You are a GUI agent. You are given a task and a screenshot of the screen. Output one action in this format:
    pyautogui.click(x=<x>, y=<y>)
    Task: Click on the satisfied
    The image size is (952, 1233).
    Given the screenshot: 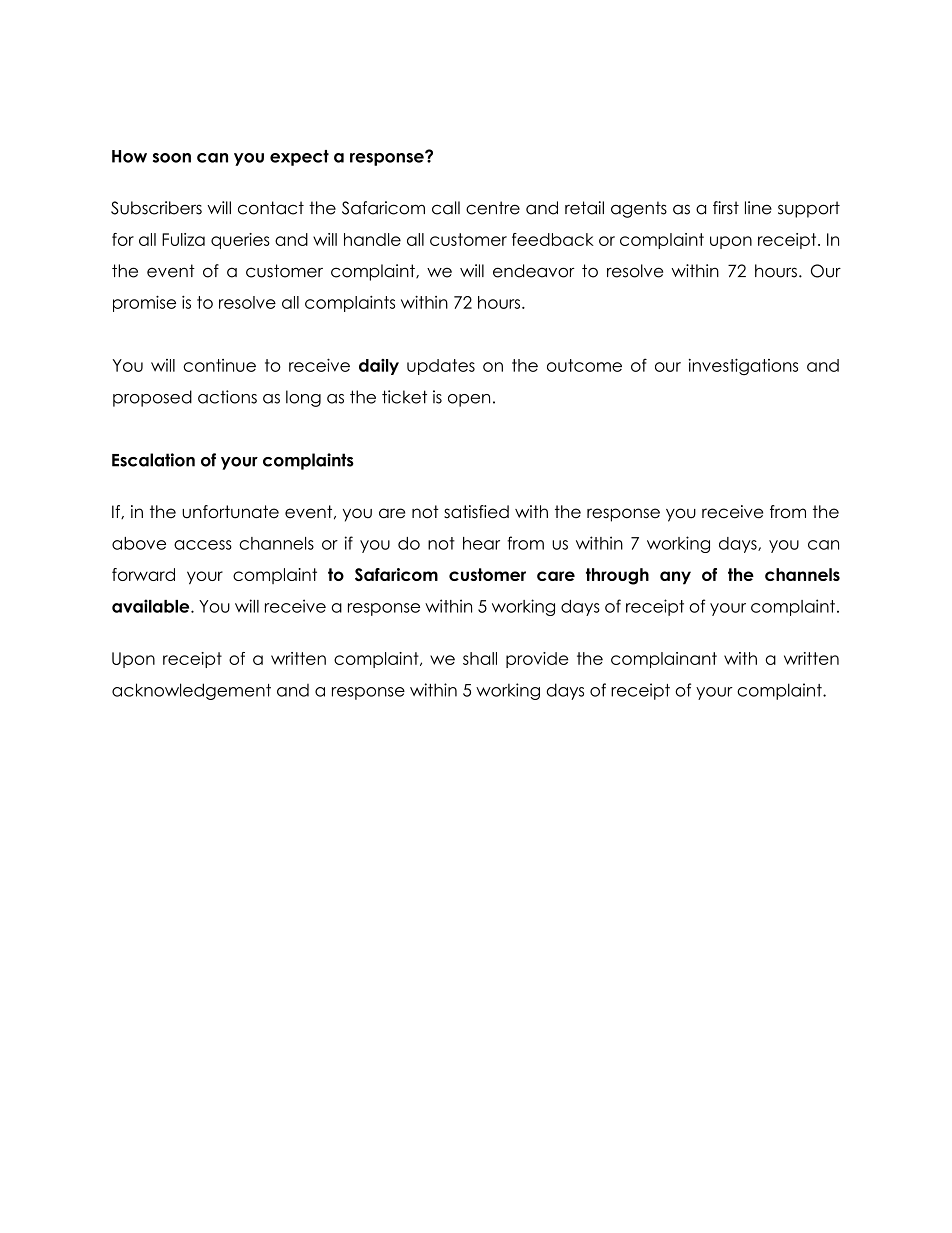 What is the action you would take?
    pyautogui.click(x=476, y=512)
